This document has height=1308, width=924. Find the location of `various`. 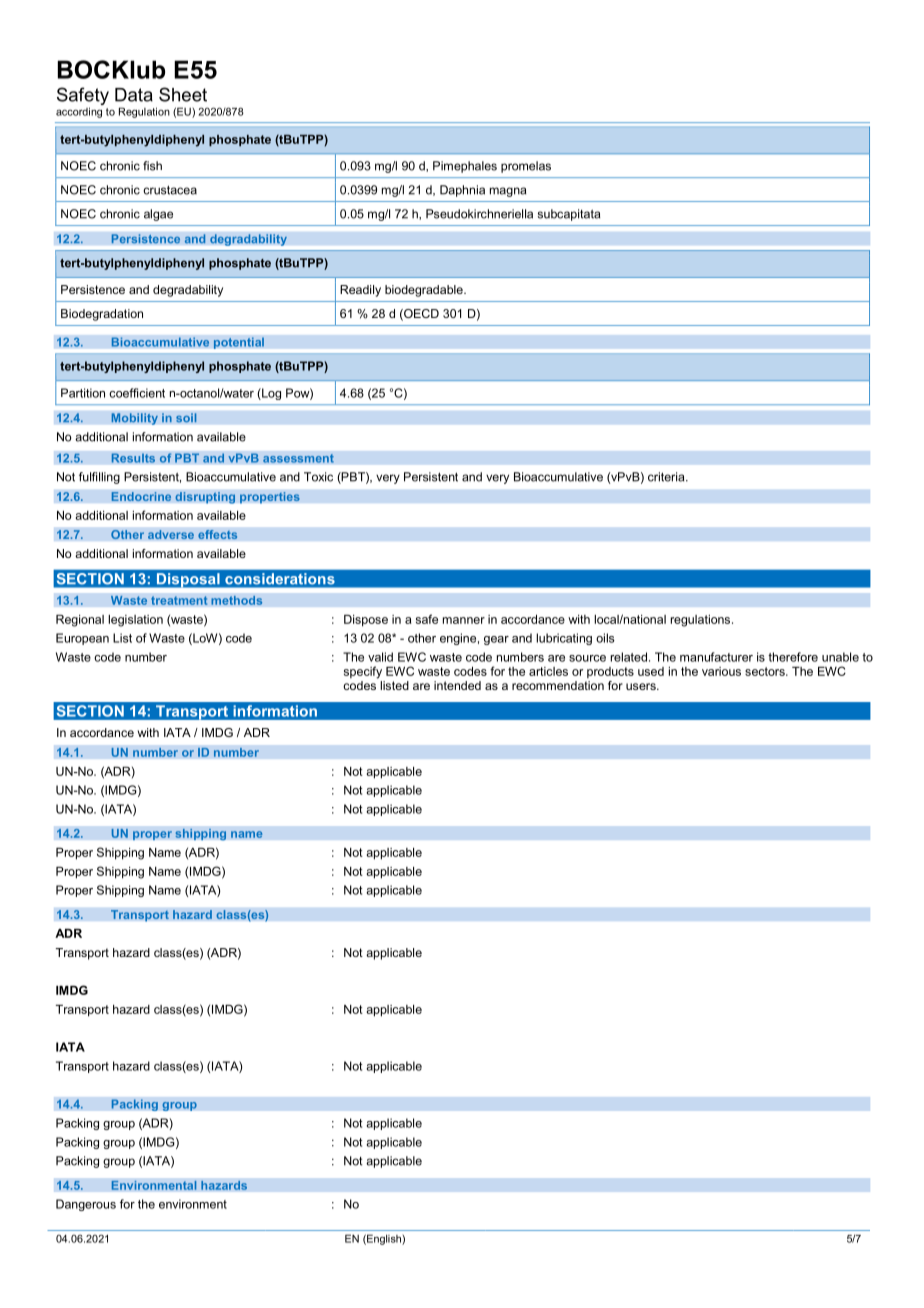

various is located at coordinates (721, 671).
